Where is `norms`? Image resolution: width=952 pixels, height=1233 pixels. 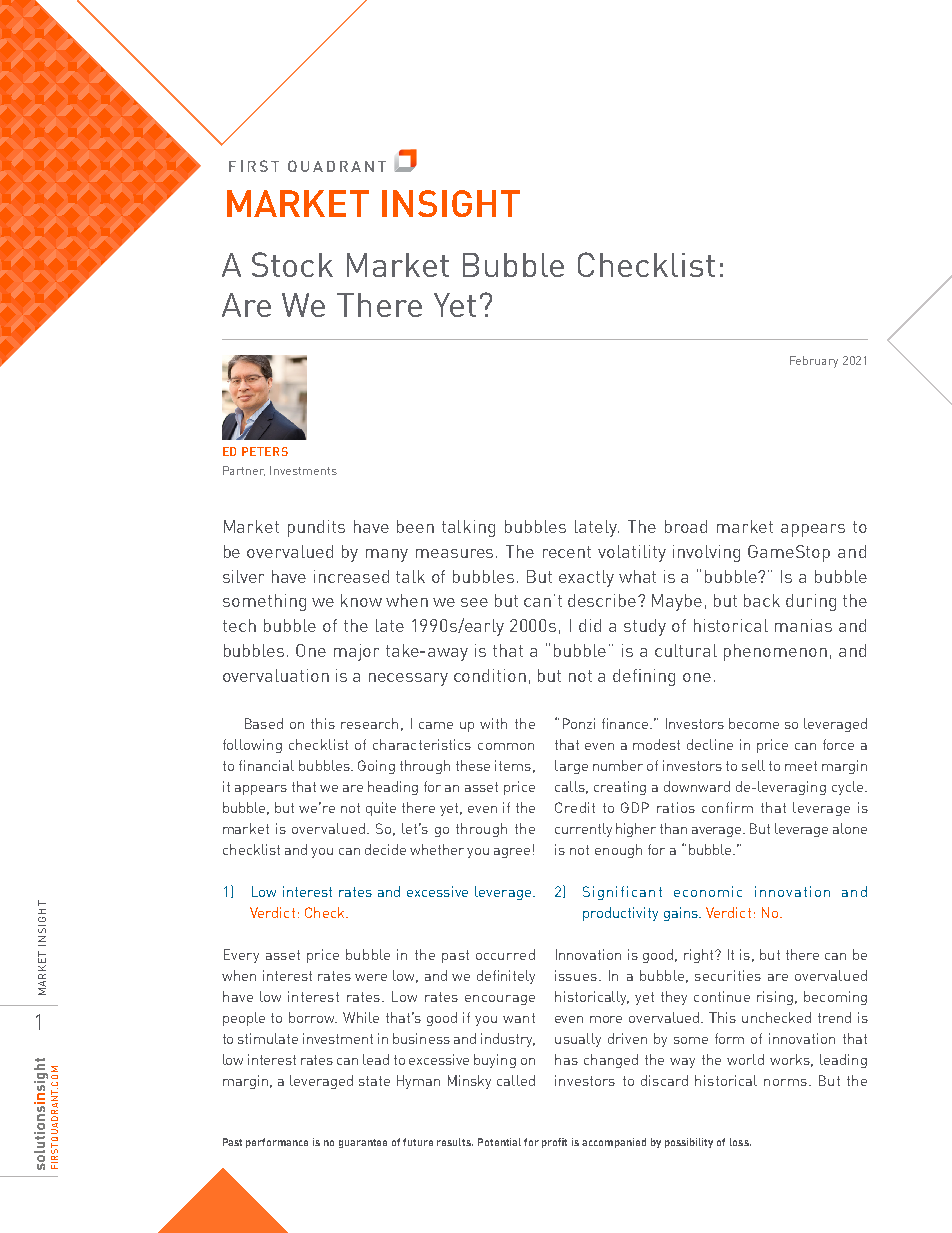 norms is located at coordinates (785, 1082).
